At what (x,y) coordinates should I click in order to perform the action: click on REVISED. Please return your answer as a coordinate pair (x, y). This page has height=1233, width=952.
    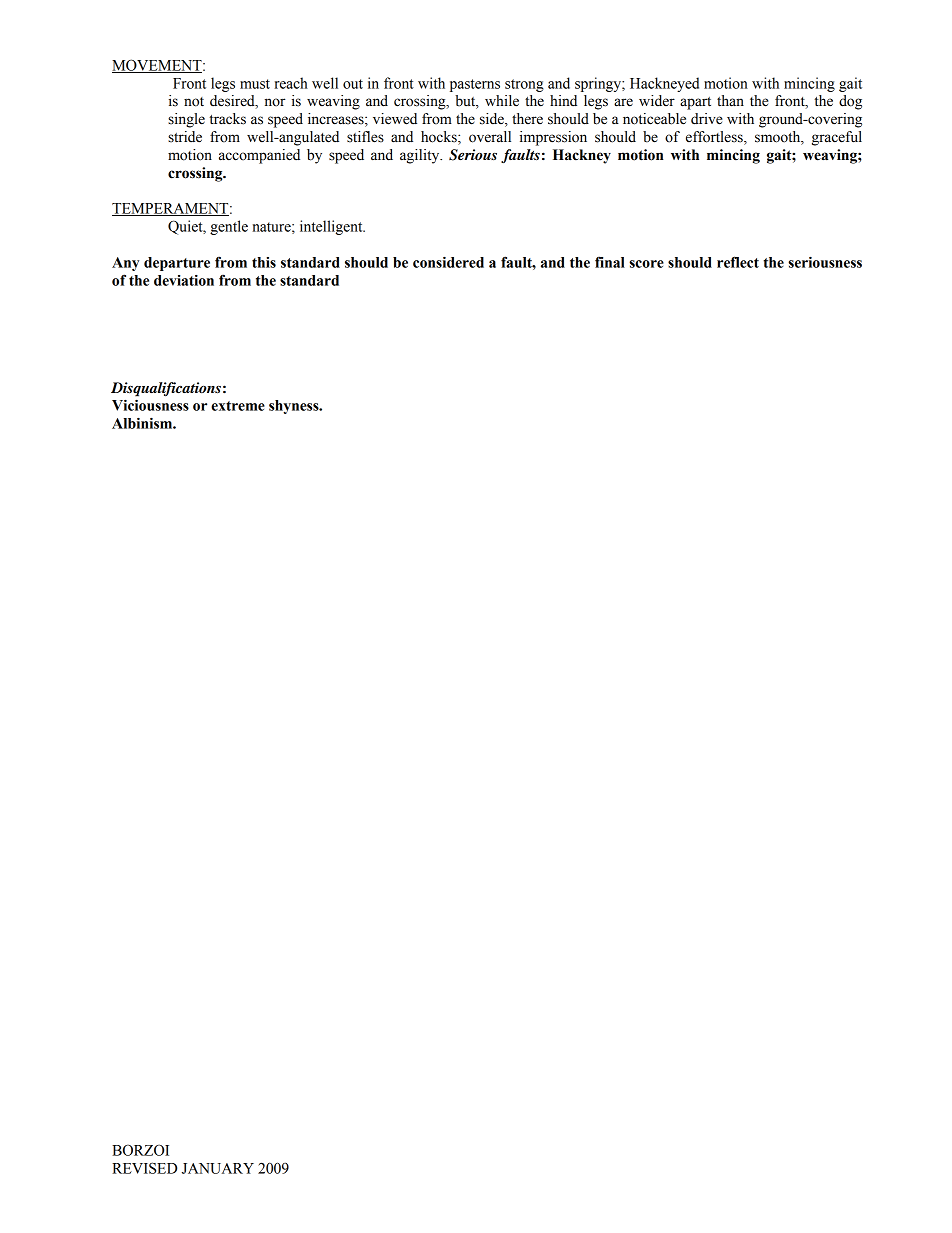
    Looking at the image, I should click on (144, 1168).
